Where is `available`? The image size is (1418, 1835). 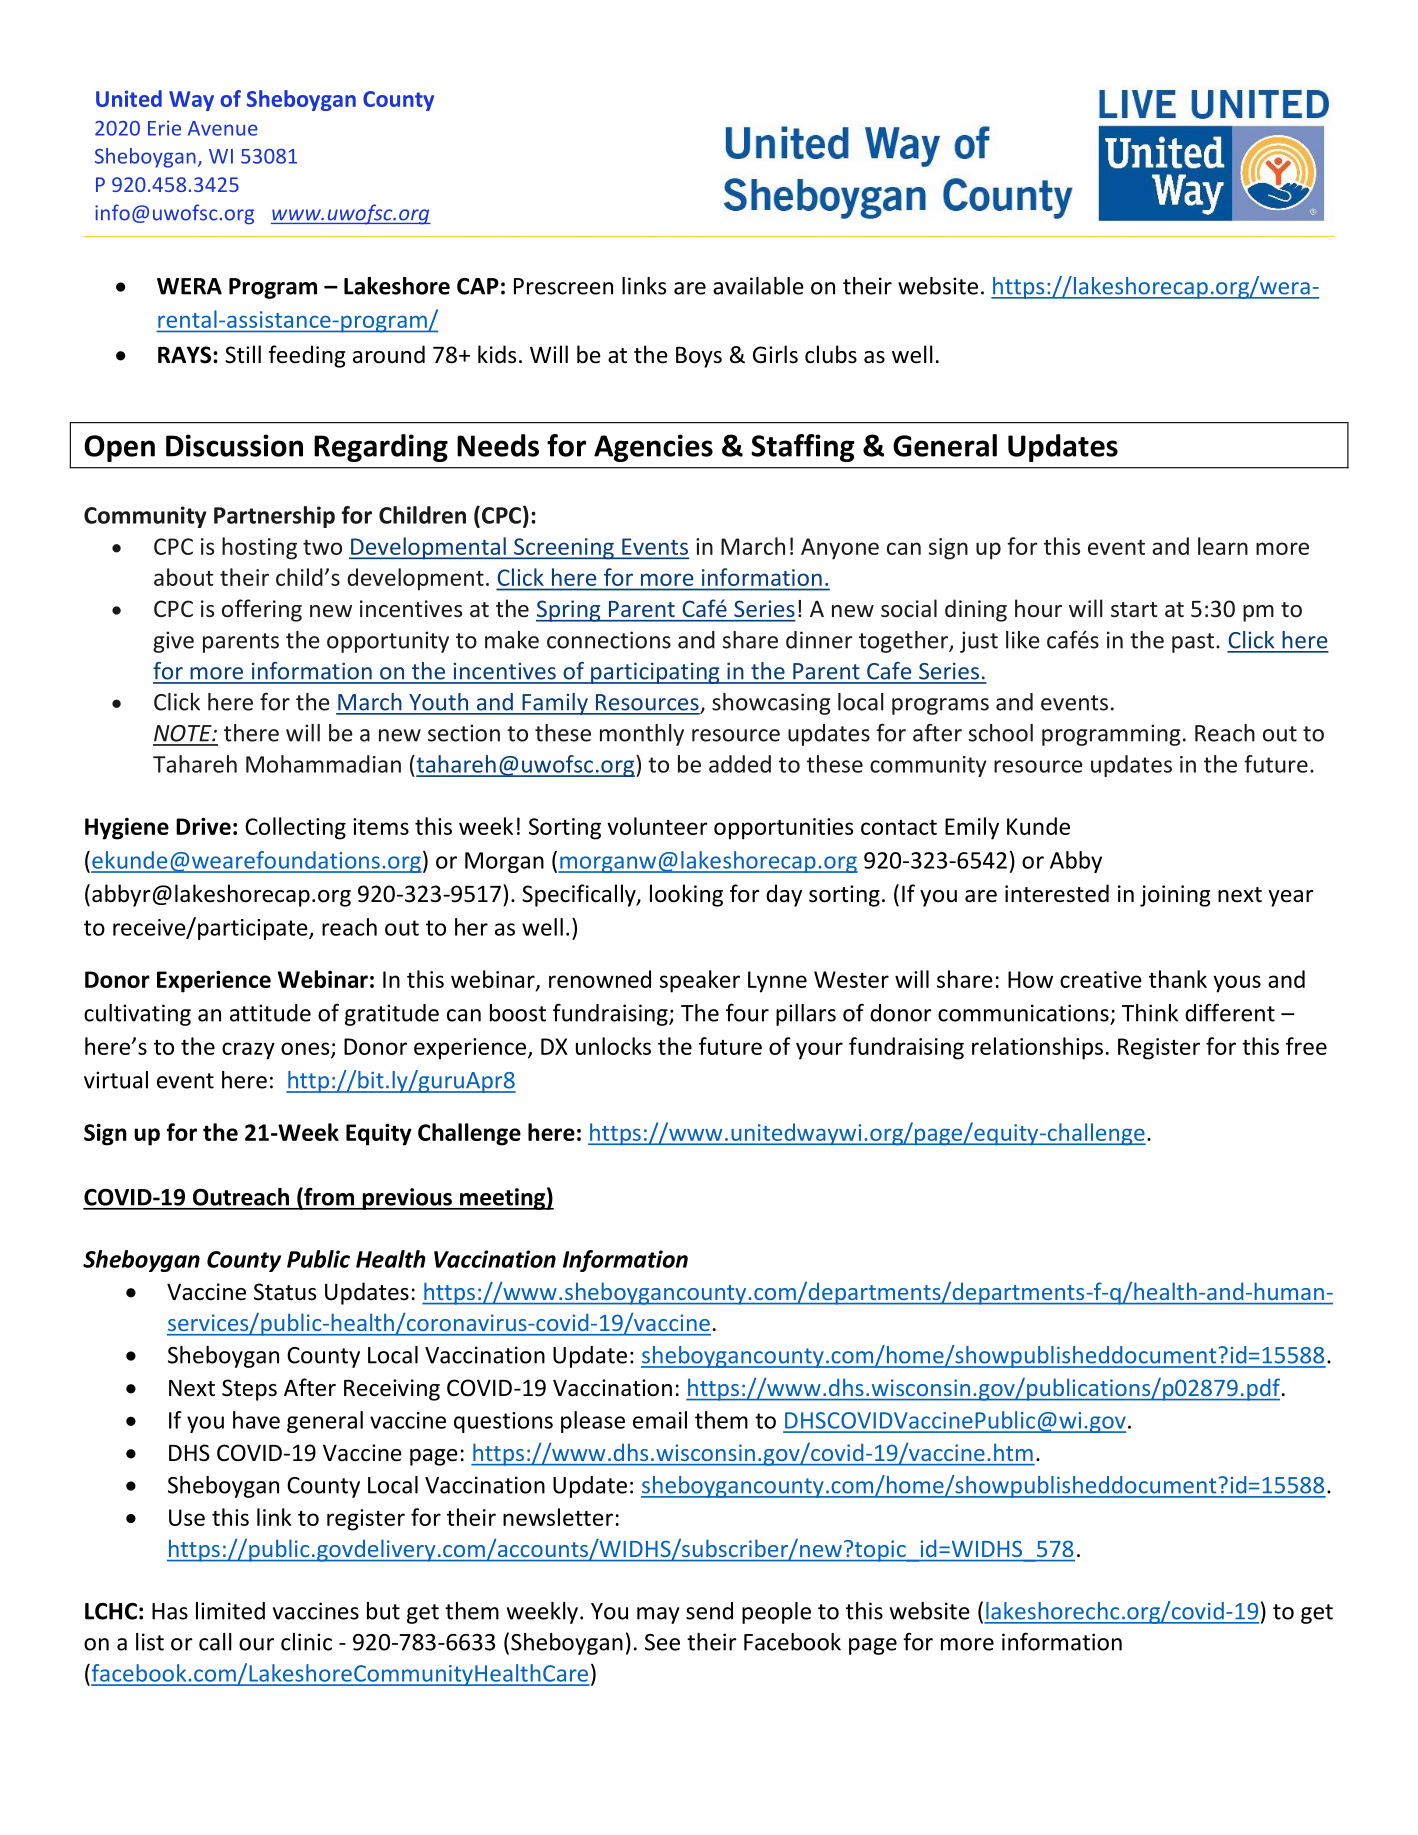 available is located at coordinates (758, 286).
